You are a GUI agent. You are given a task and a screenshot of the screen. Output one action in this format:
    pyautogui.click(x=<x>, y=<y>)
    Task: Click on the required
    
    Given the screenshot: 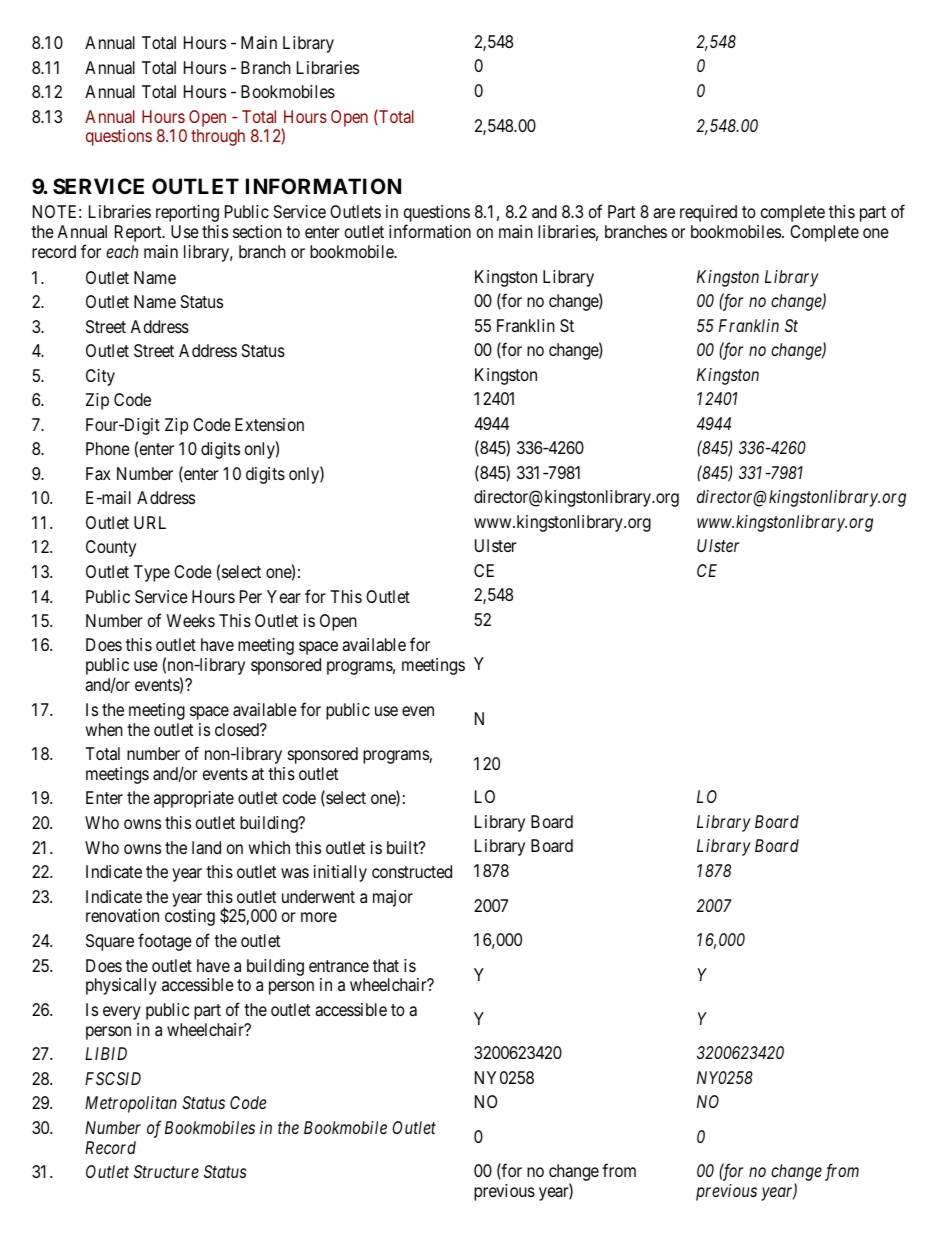 What is the action you would take?
    pyautogui.click(x=708, y=213)
